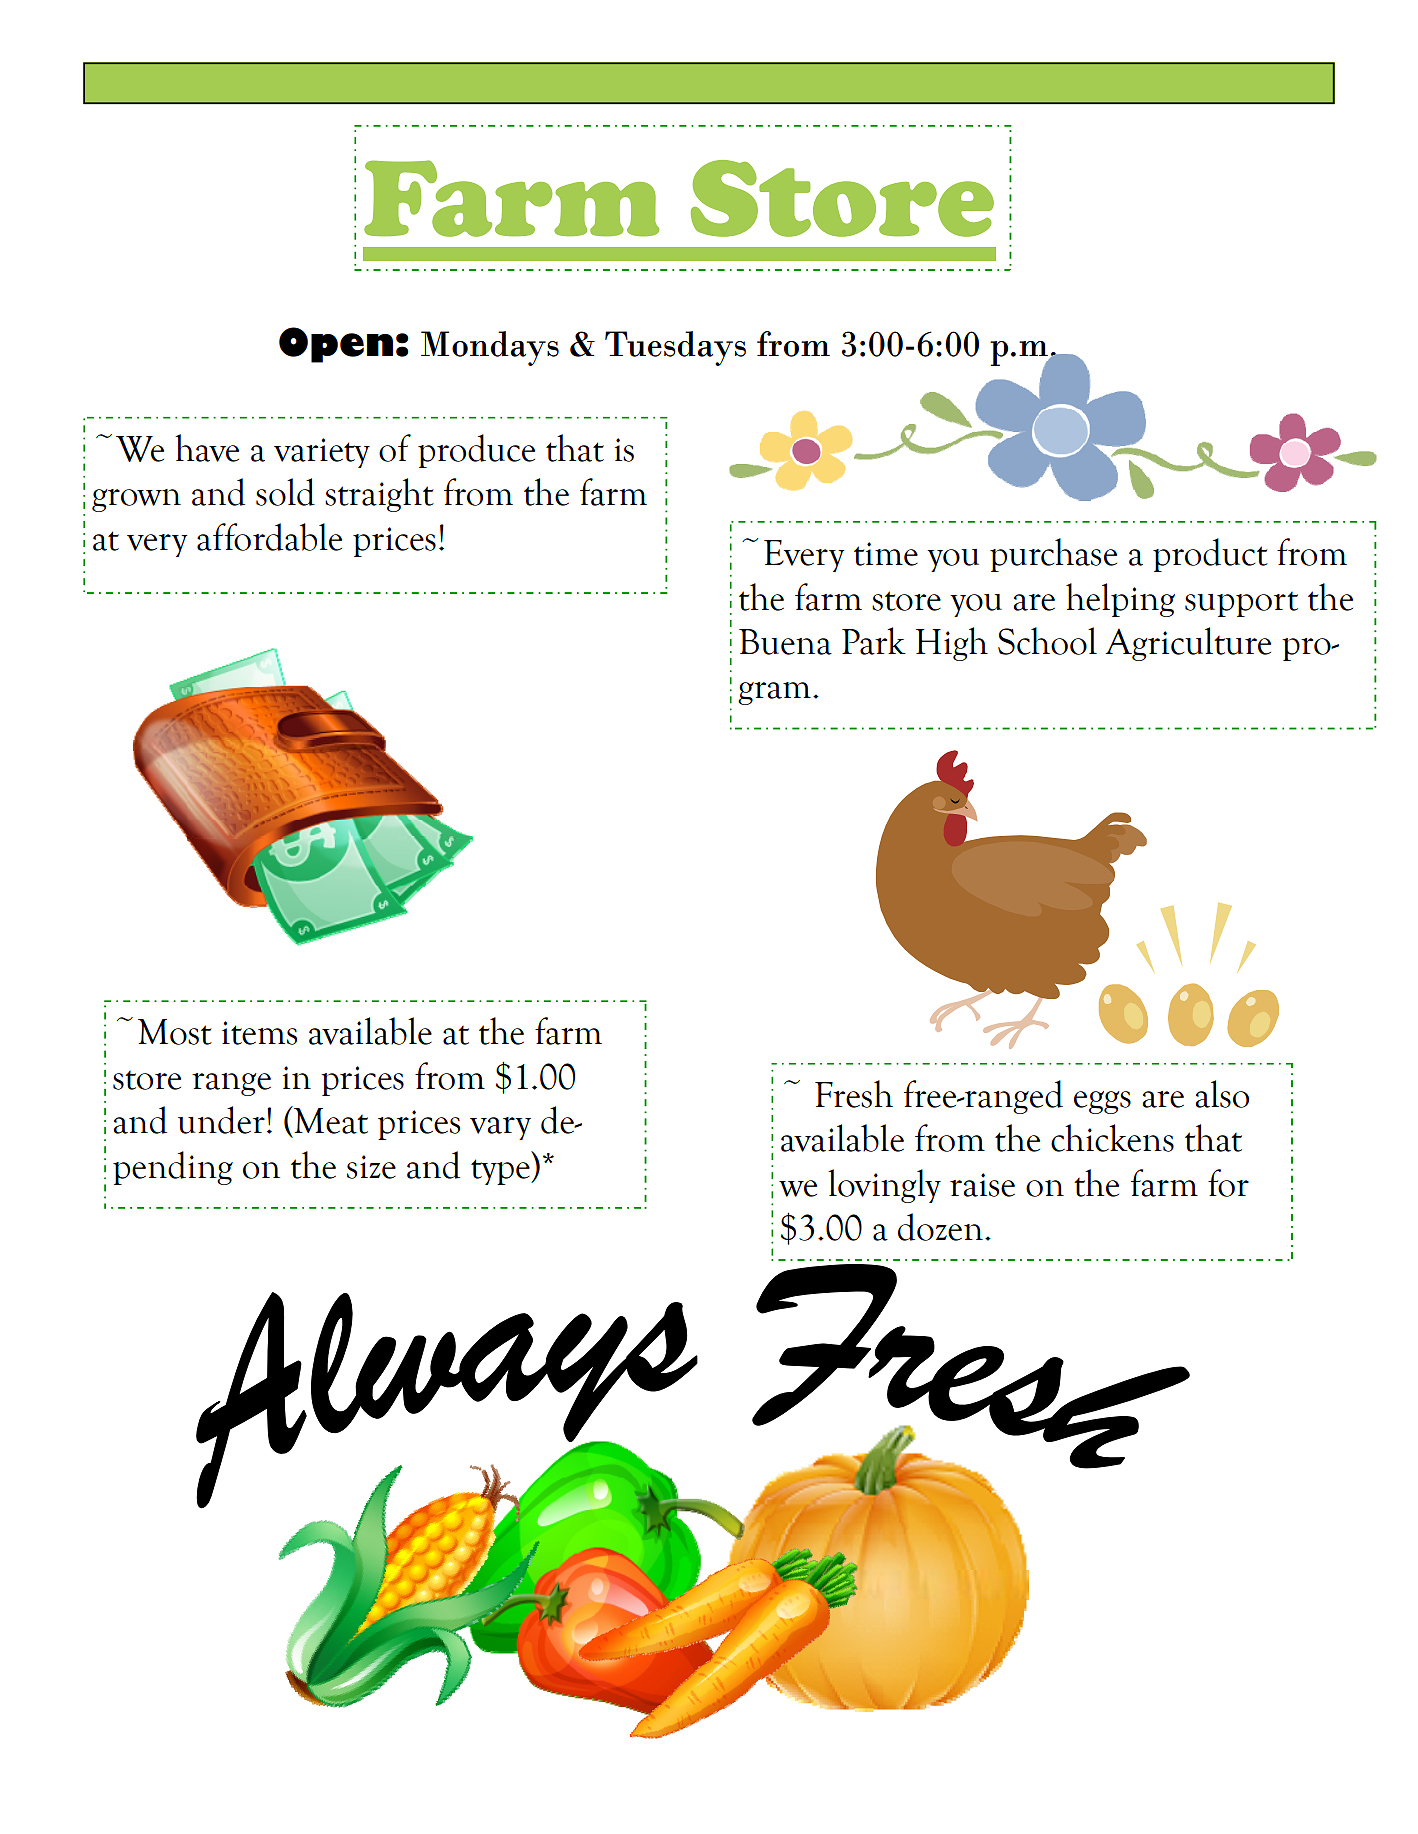  I want to click on size, so click(371, 1167).
